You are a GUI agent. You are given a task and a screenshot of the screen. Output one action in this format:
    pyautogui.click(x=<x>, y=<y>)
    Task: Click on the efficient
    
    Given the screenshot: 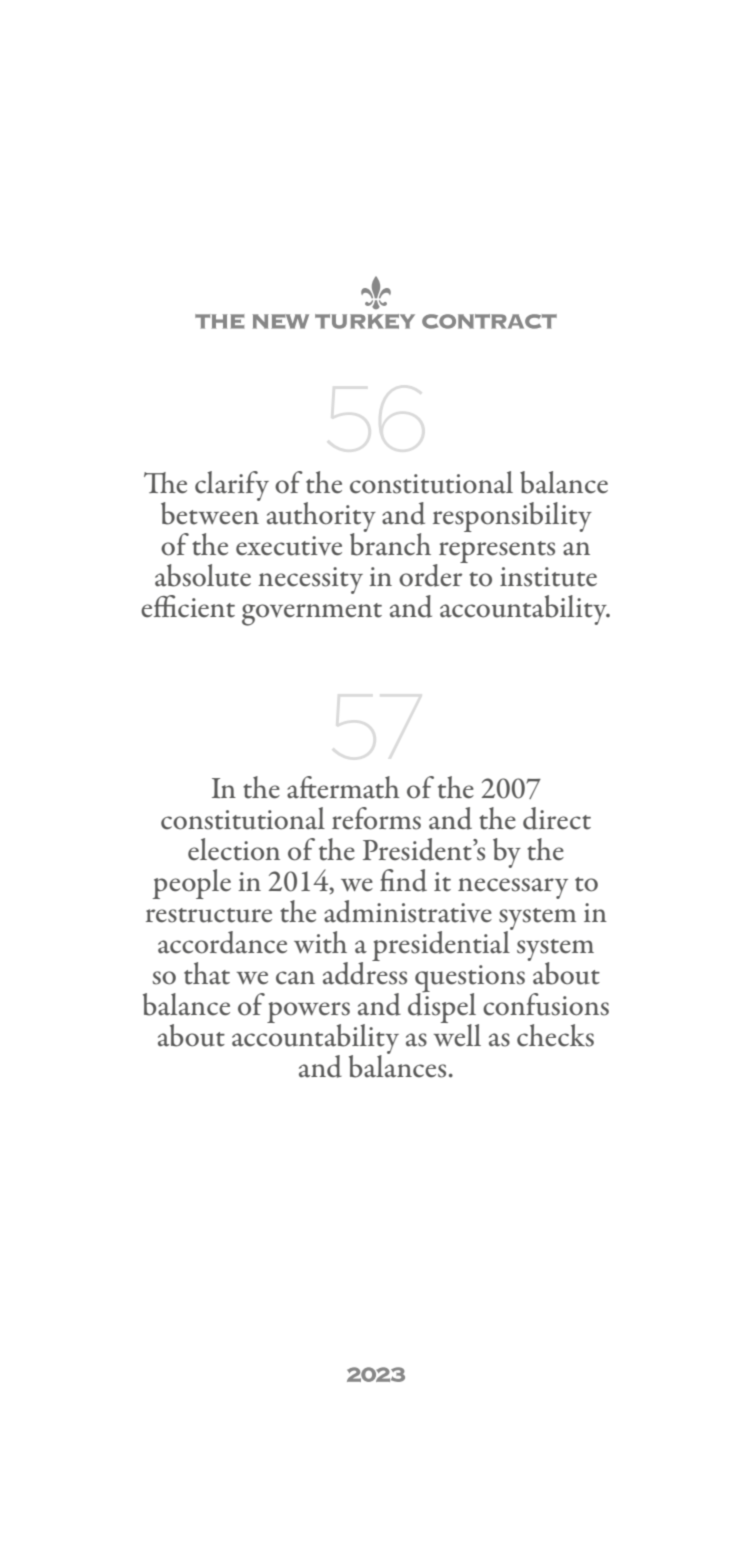 What is the action you would take?
    pyautogui.click(x=188, y=606)
